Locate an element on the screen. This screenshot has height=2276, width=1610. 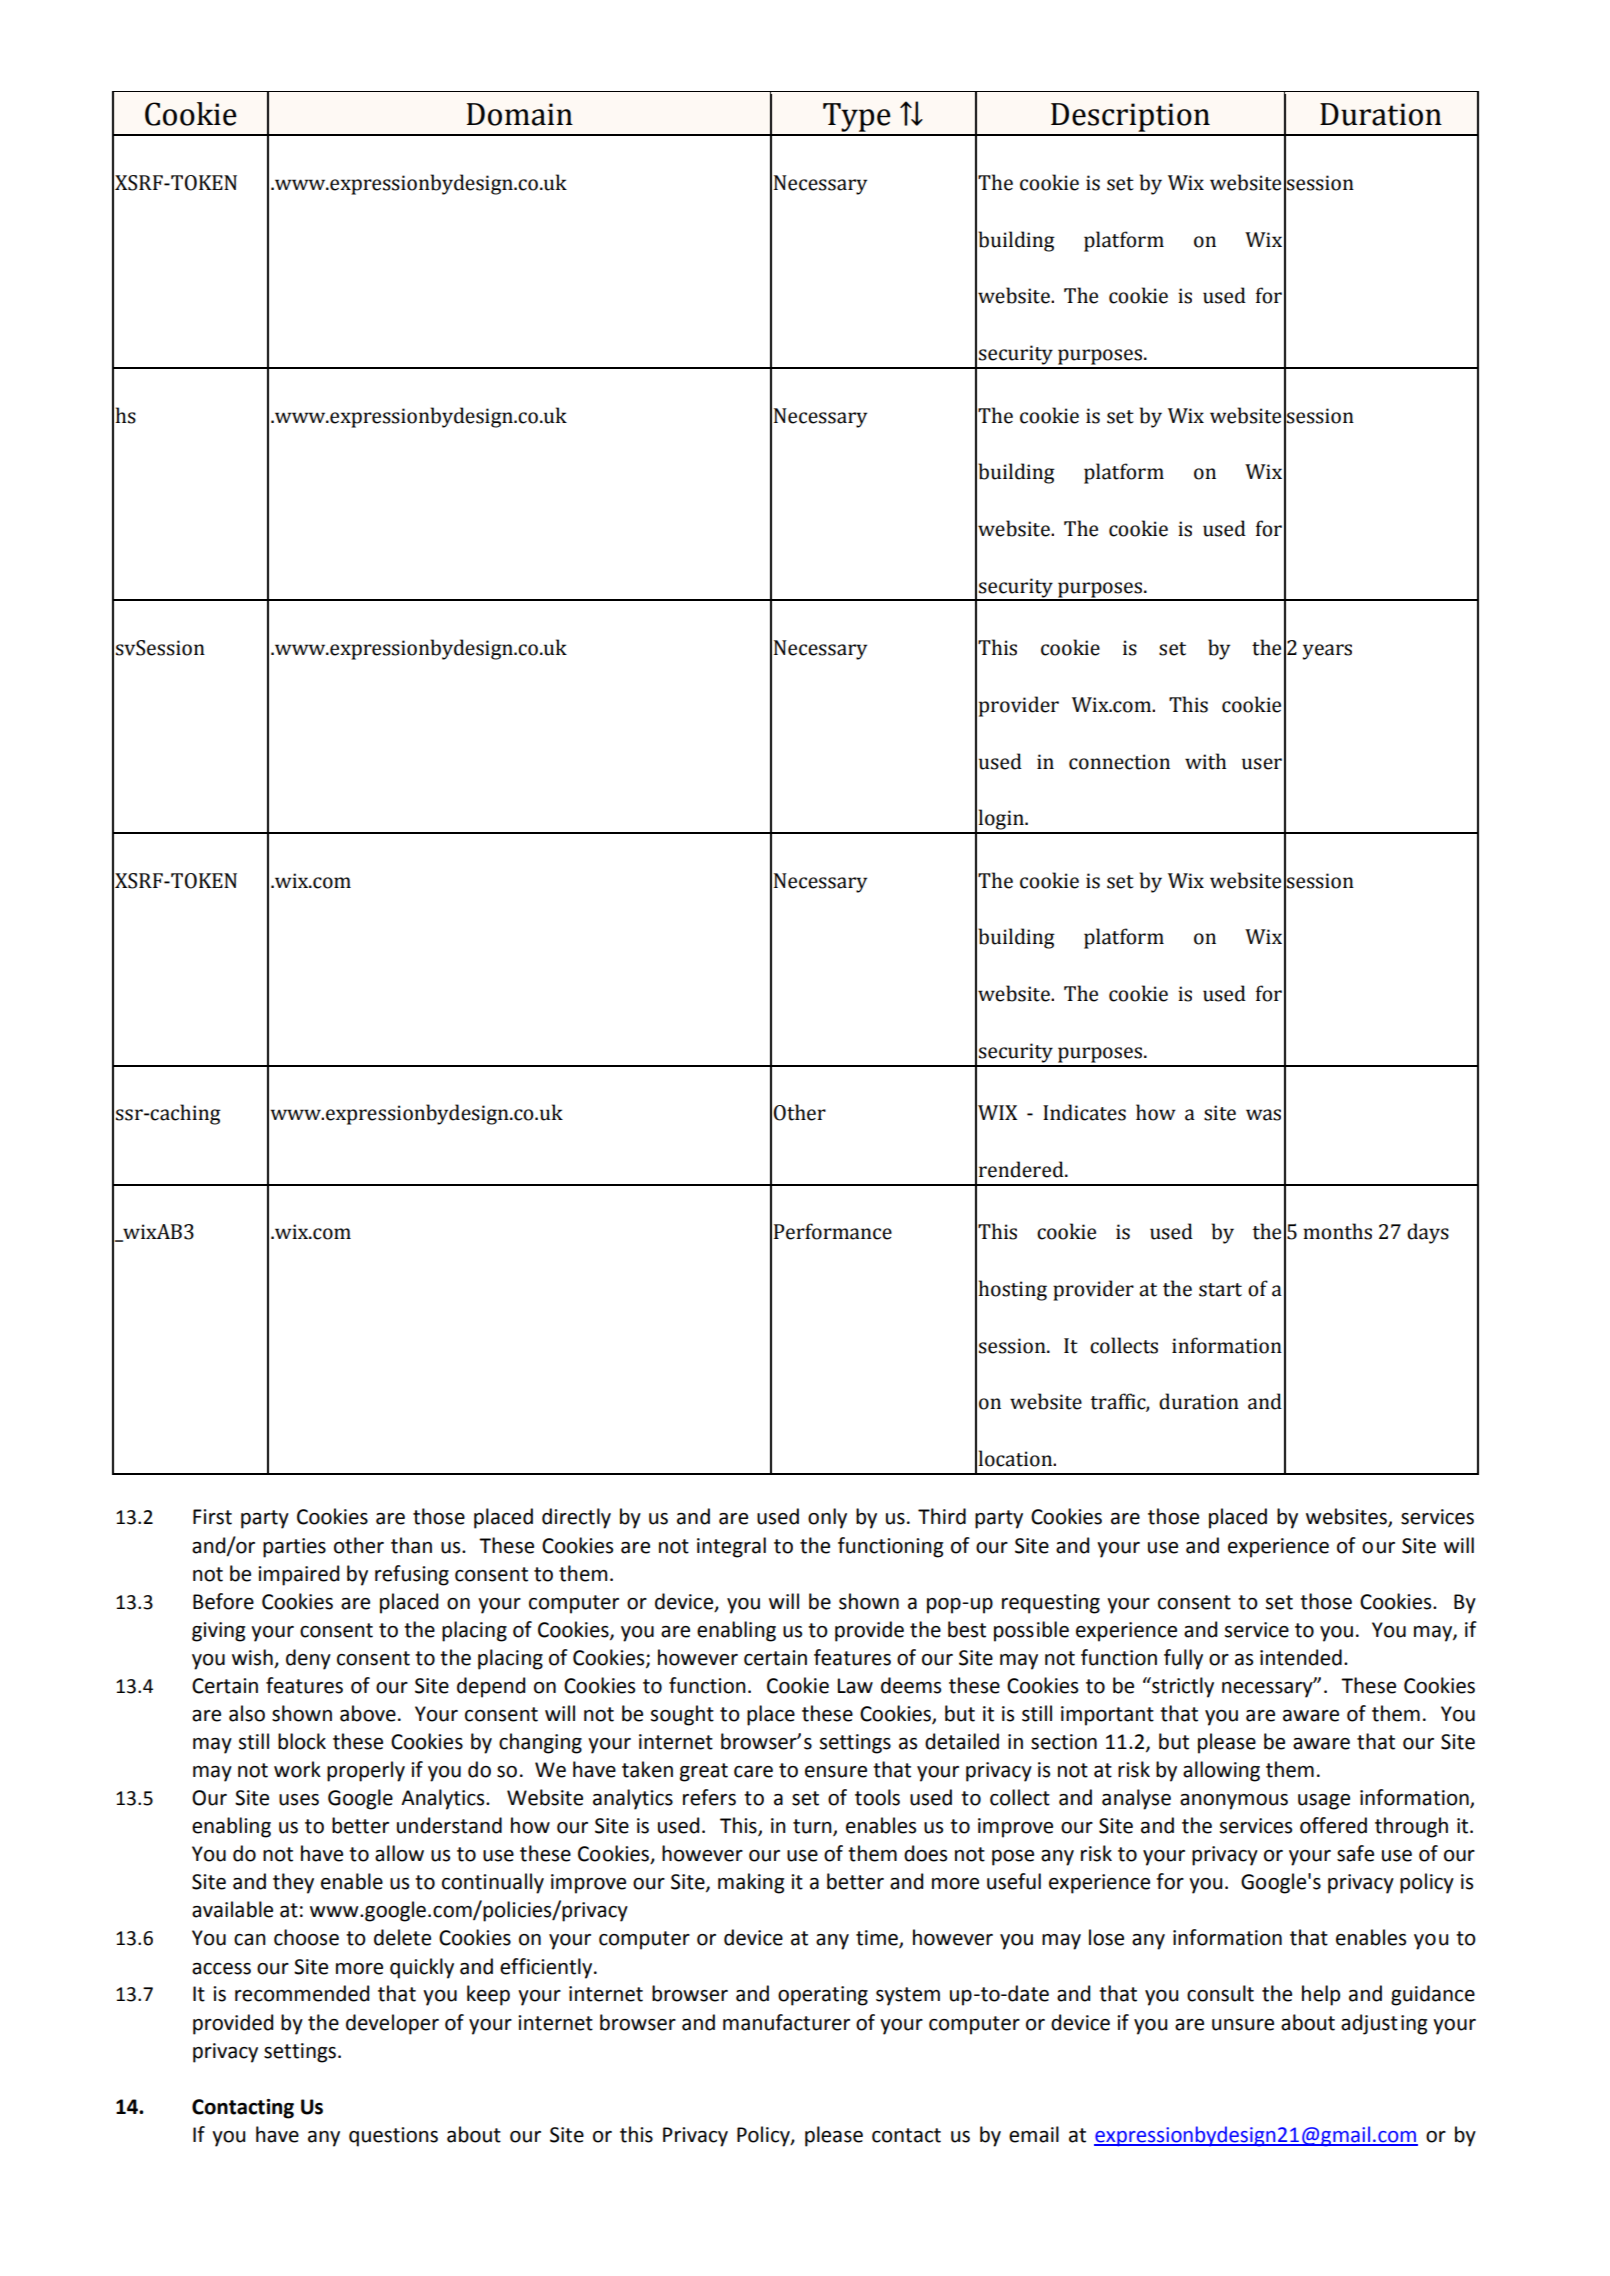
user is located at coordinates (1262, 764).
